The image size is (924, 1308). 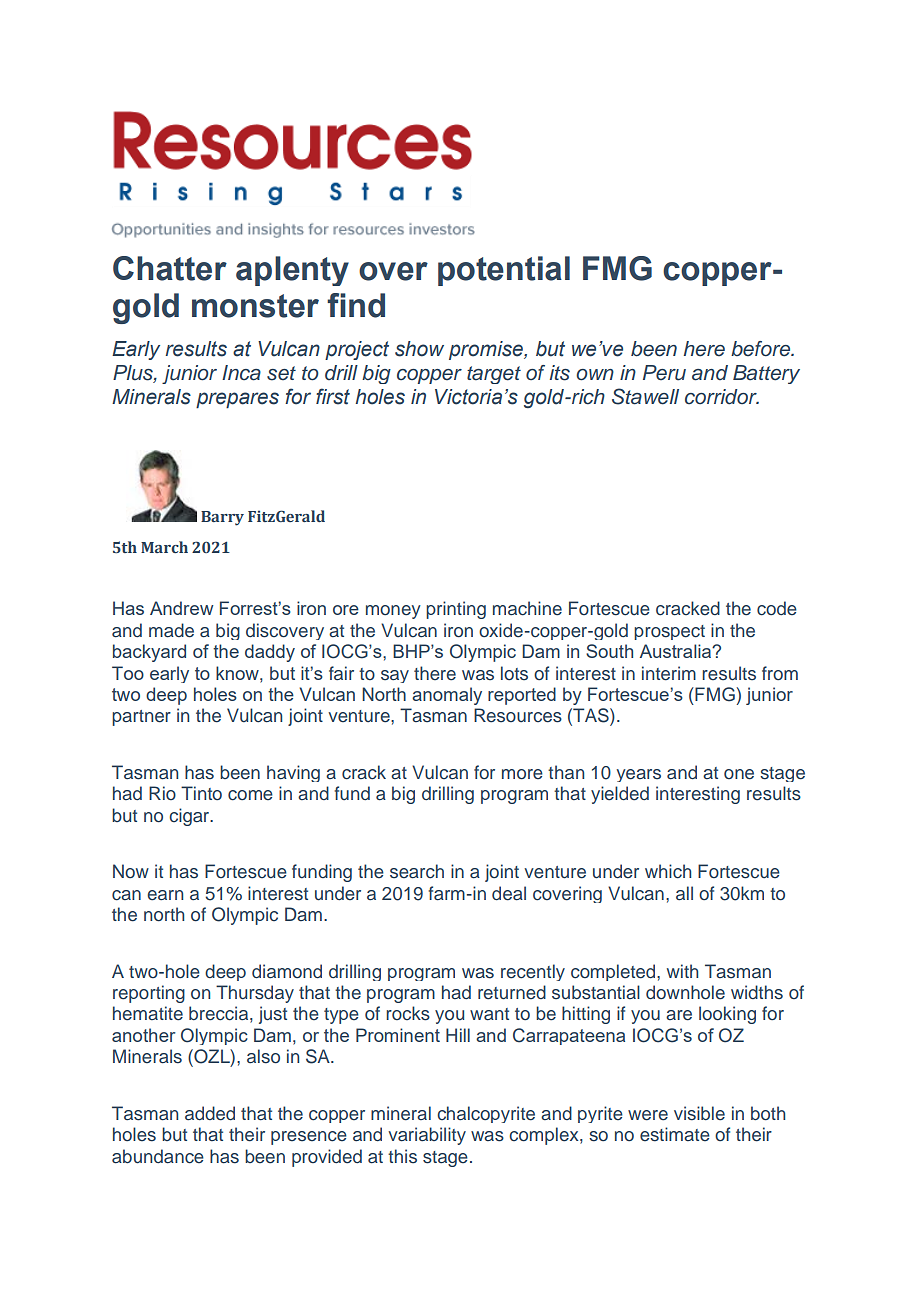 I want to click on added, so click(x=210, y=1113).
